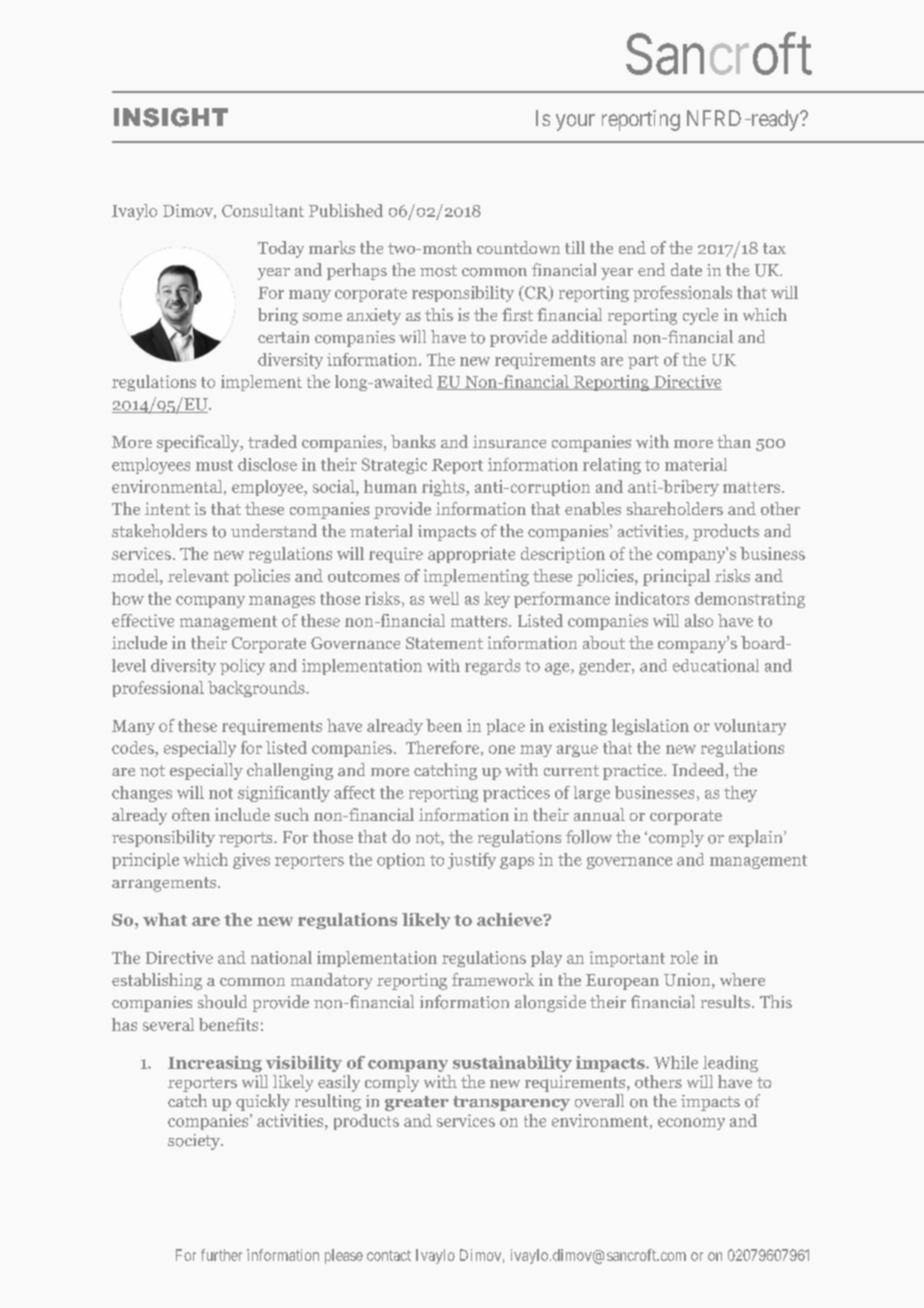 This screenshot has width=924, height=1308. What do you see at coordinates (444, 488) in the screenshot?
I see `rights` at bounding box center [444, 488].
